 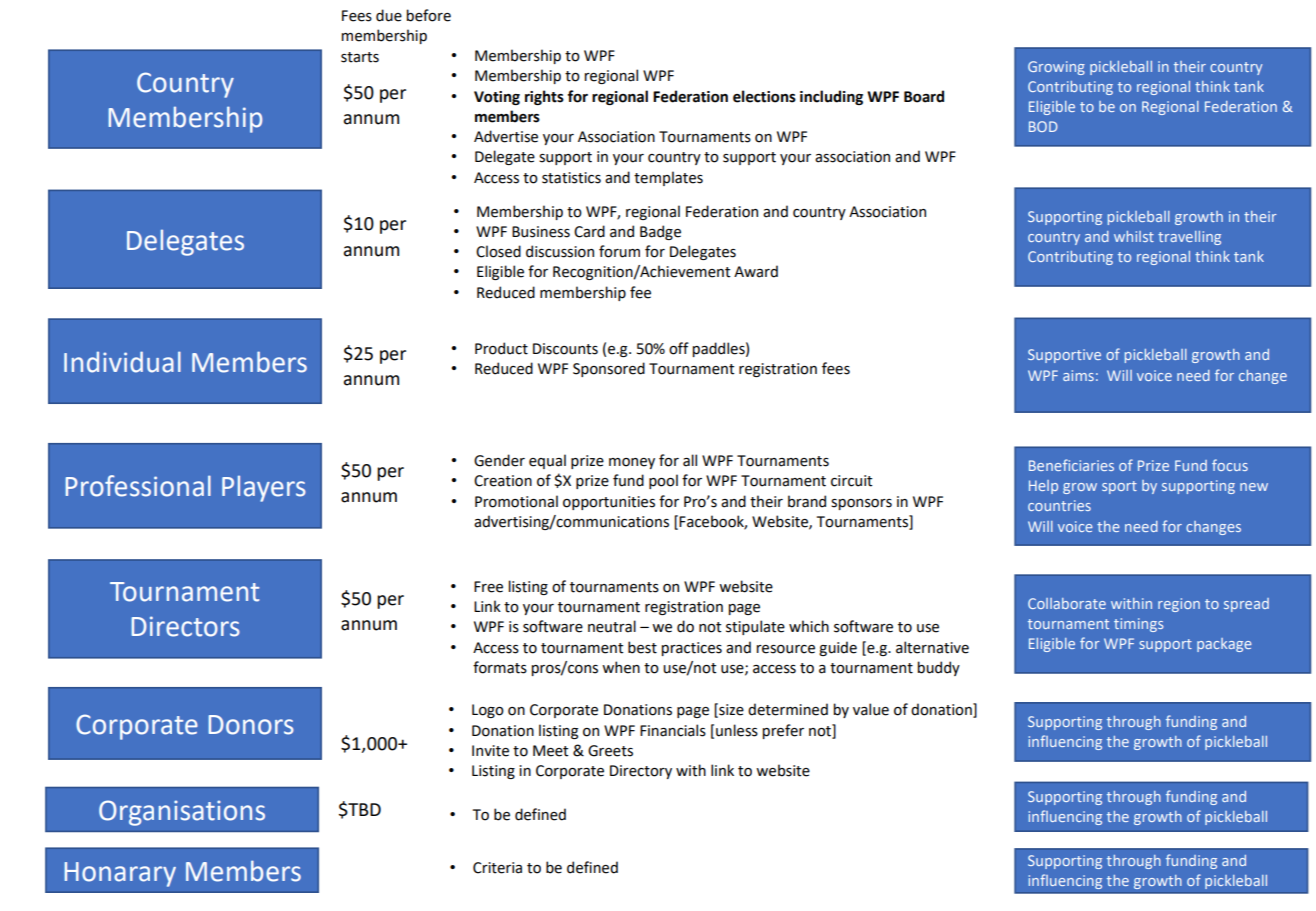 What do you see at coordinates (692, 649) in the screenshot?
I see `practices` at bounding box center [692, 649].
